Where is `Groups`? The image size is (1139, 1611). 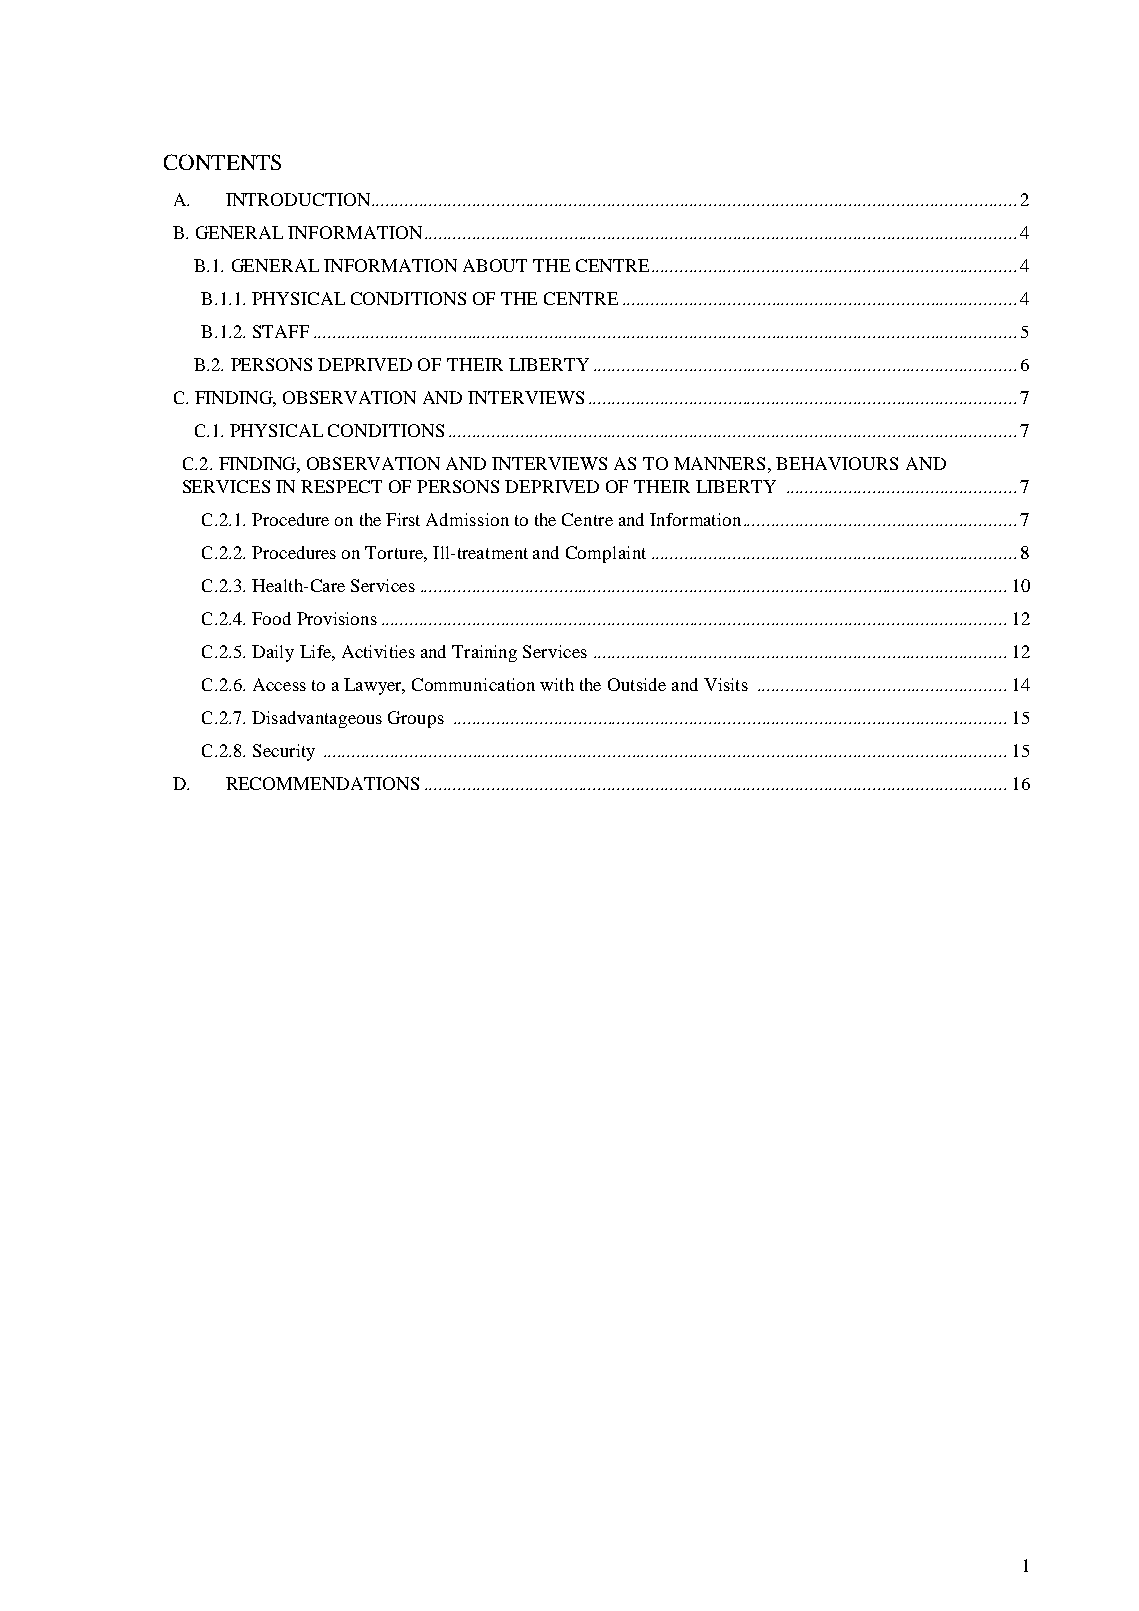 Groups is located at coordinates (416, 719).
